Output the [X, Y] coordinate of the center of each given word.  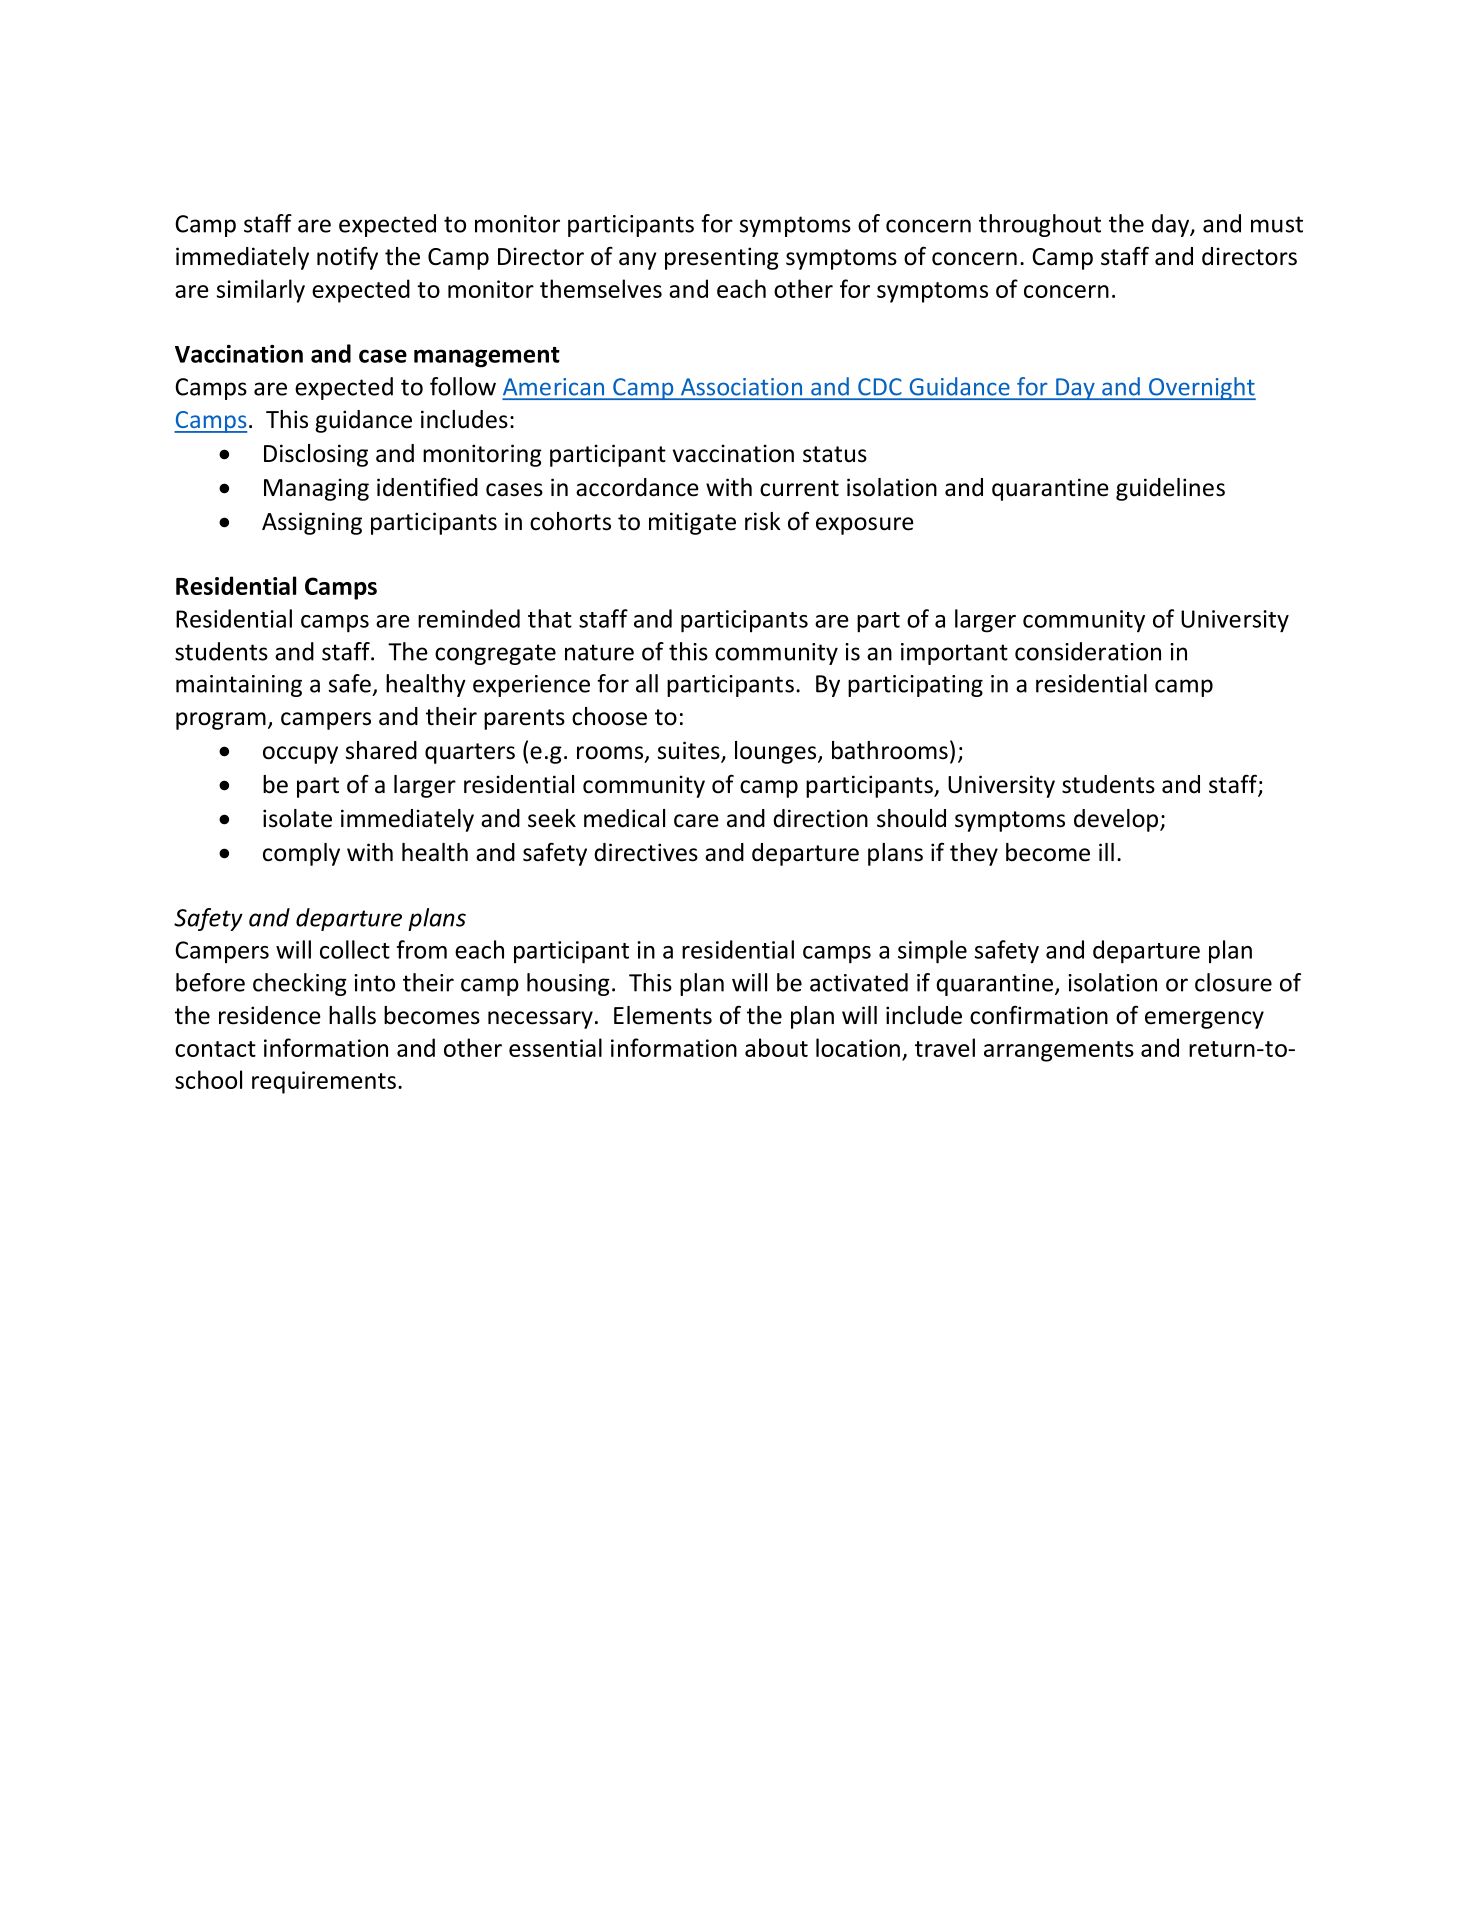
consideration [1088, 651]
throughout [1040, 225]
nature [599, 652]
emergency [1204, 1020]
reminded [469, 618]
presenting [722, 258]
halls [352, 1015]
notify [347, 258]
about [776, 1047]
